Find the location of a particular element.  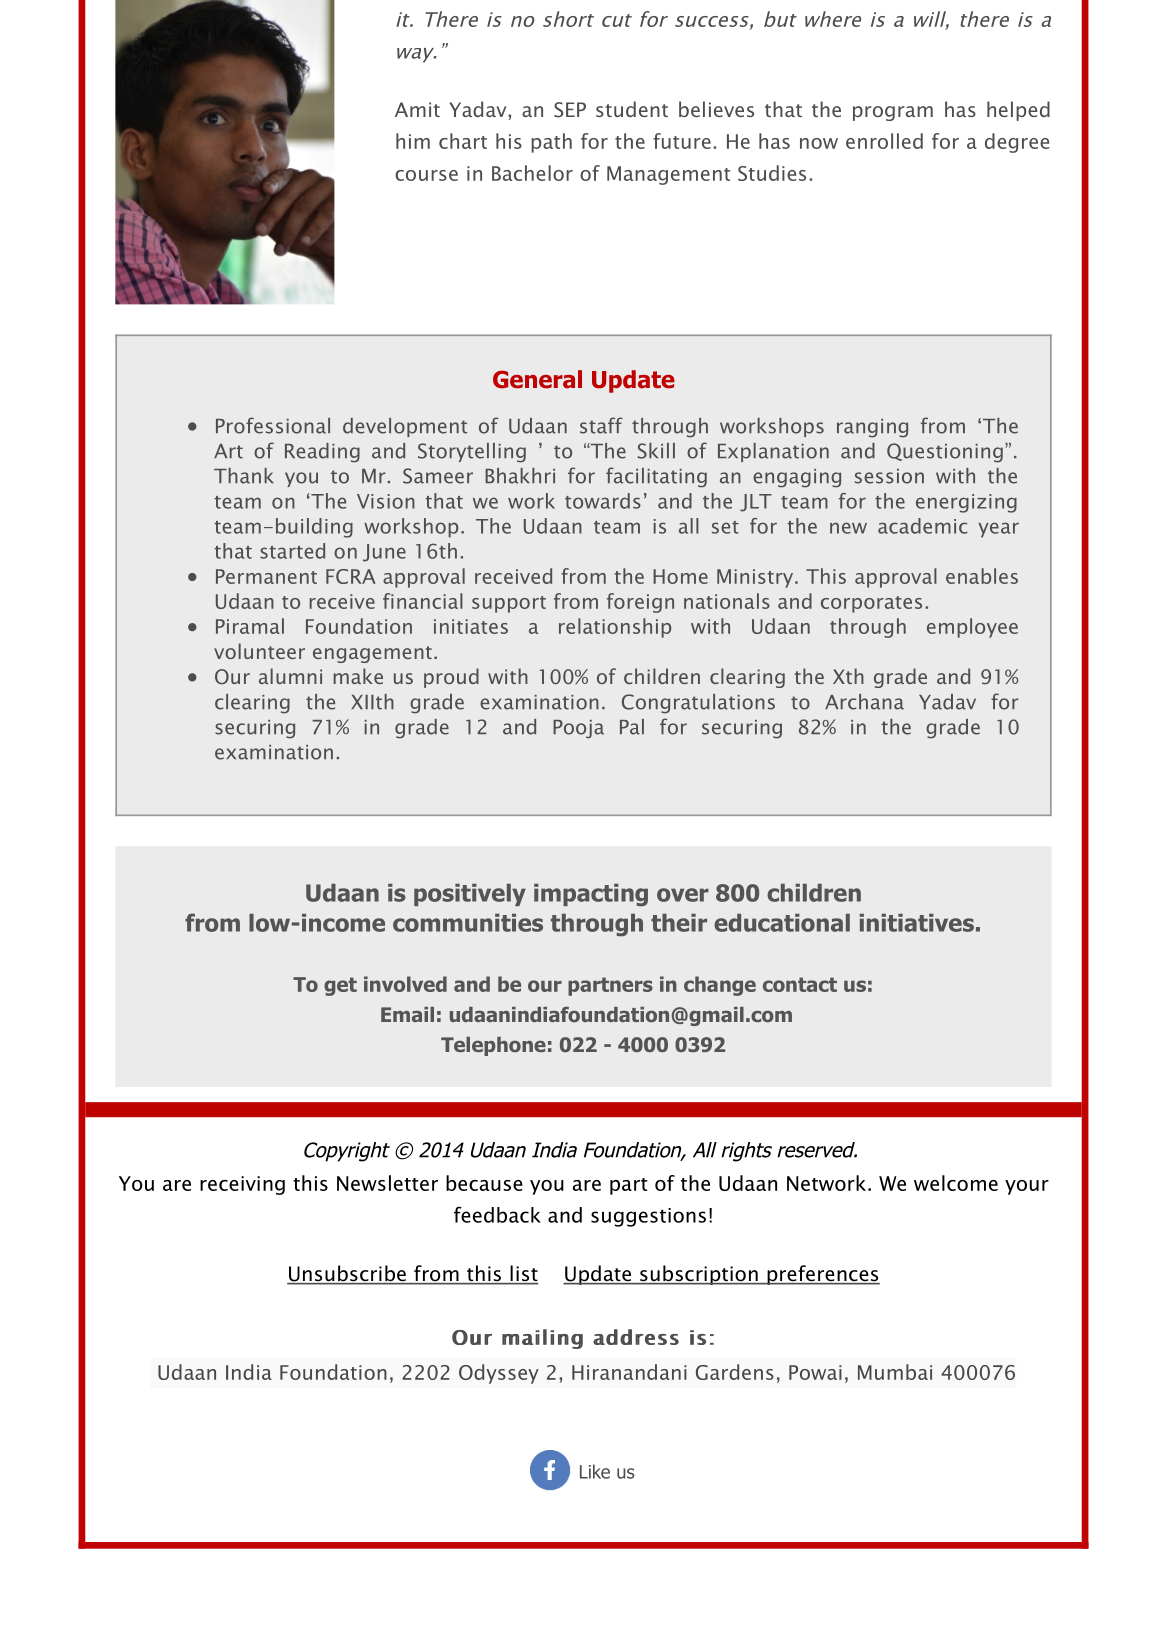

foreign is located at coordinates (640, 603).
